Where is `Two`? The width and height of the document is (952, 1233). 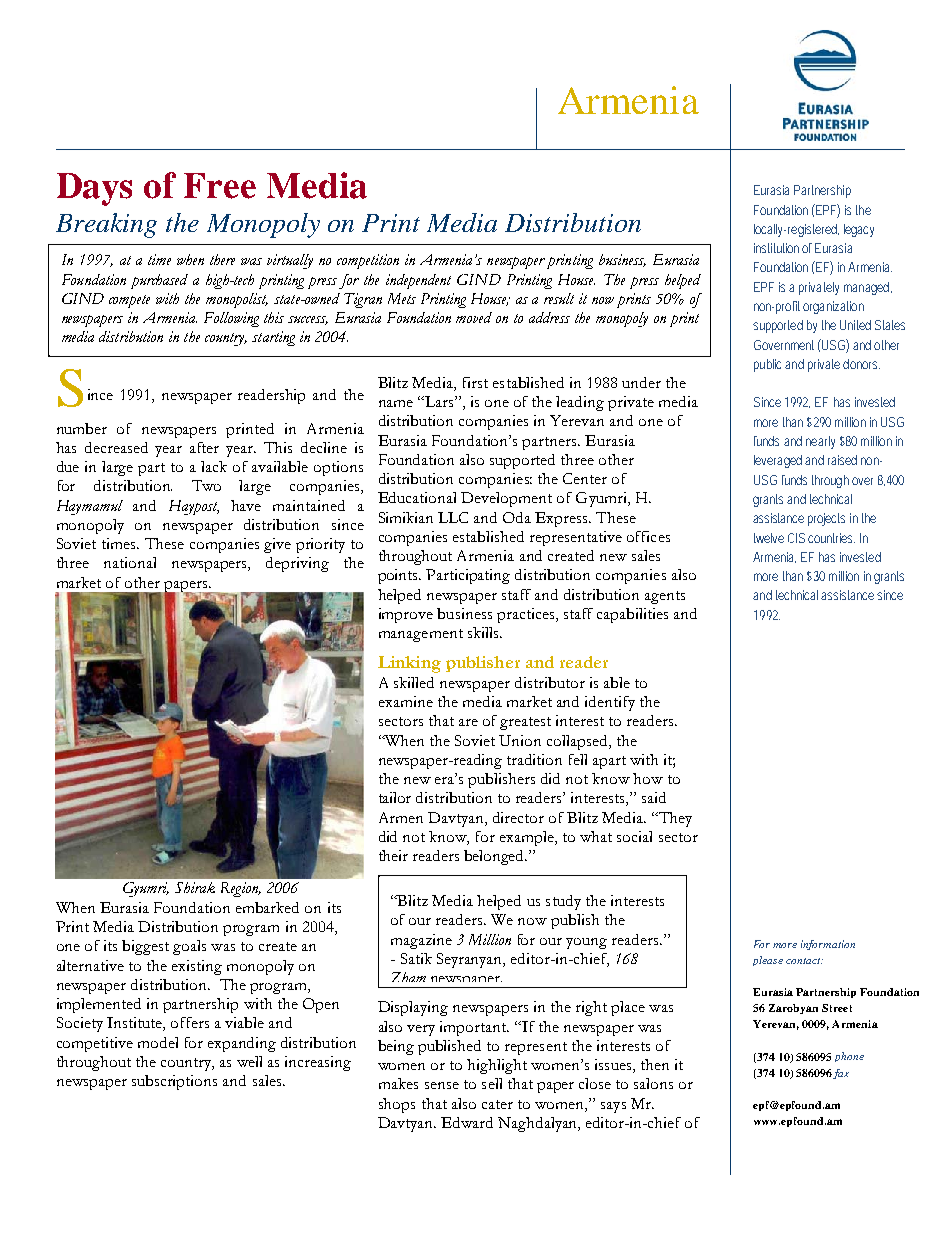
Two is located at coordinates (206, 485).
